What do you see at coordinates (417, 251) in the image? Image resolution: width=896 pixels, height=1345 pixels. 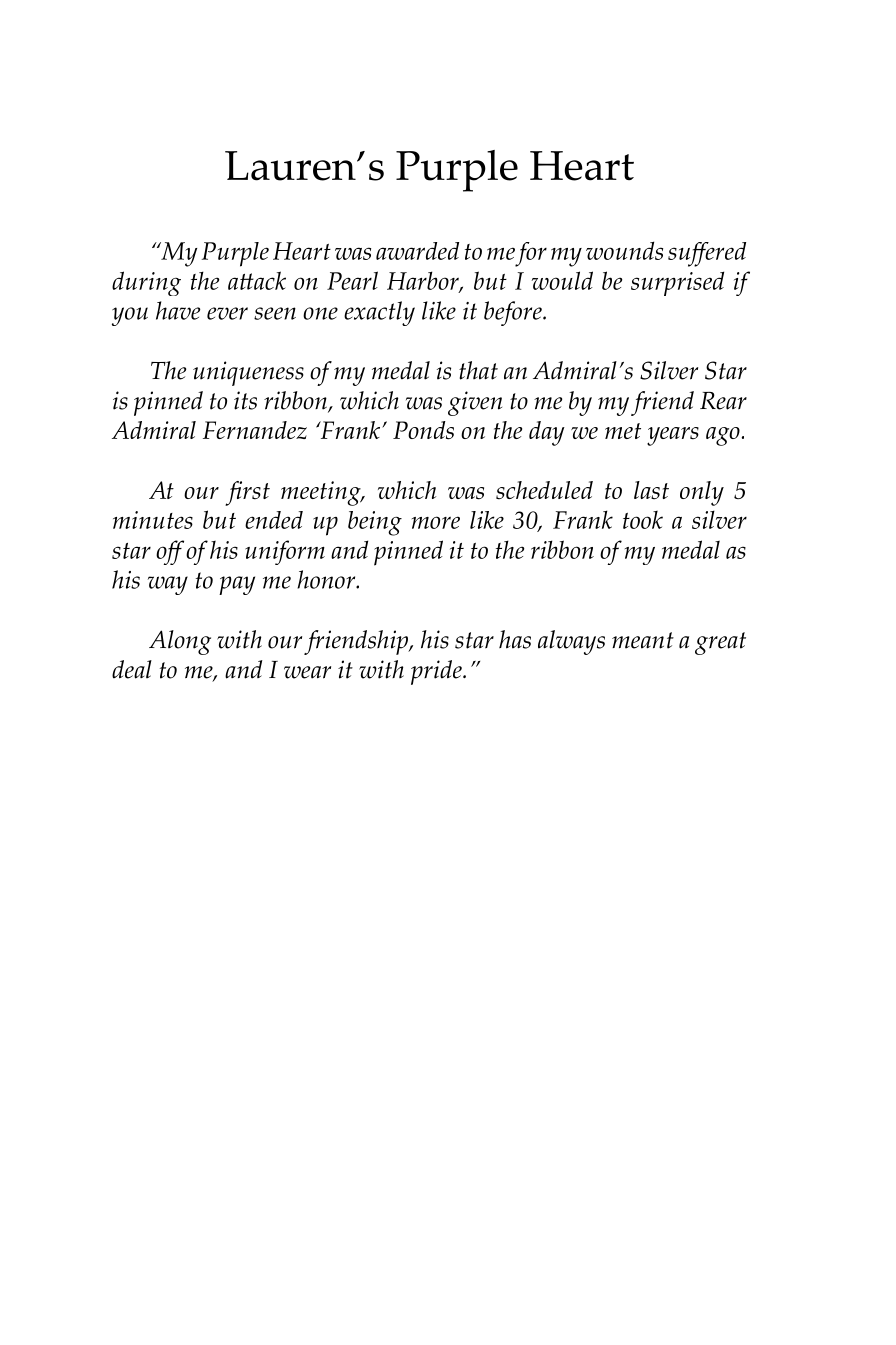 I see `awarded` at bounding box center [417, 251].
